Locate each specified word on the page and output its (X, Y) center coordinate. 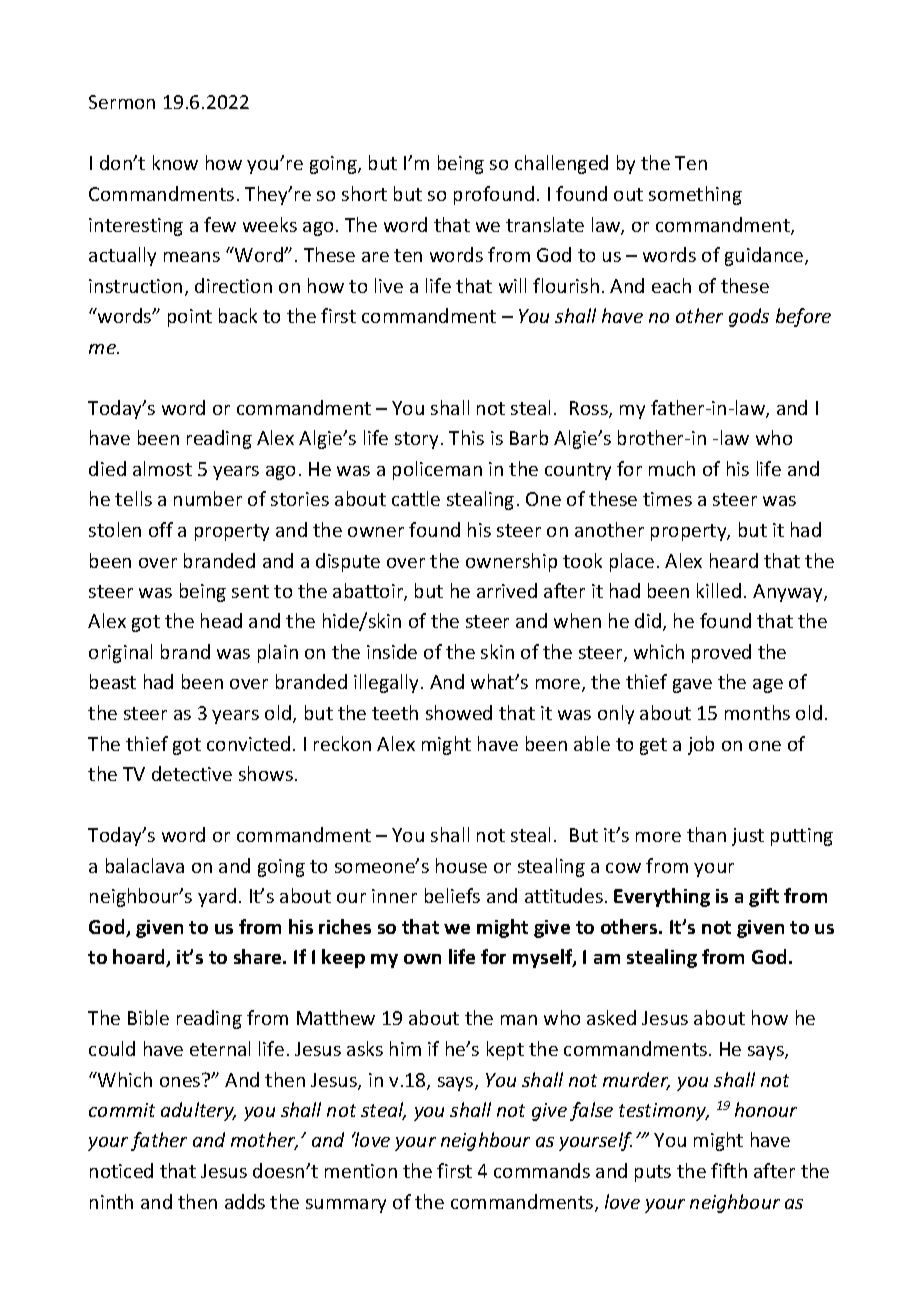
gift (764, 897)
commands (542, 1170)
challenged (561, 164)
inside (392, 651)
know (175, 162)
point (190, 318)
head (221, 620)
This (466, 437)
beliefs (452, 895)
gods (749, 317)
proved (721, 653)
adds (245, 1201)
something (695, 195)
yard (217, 897)
